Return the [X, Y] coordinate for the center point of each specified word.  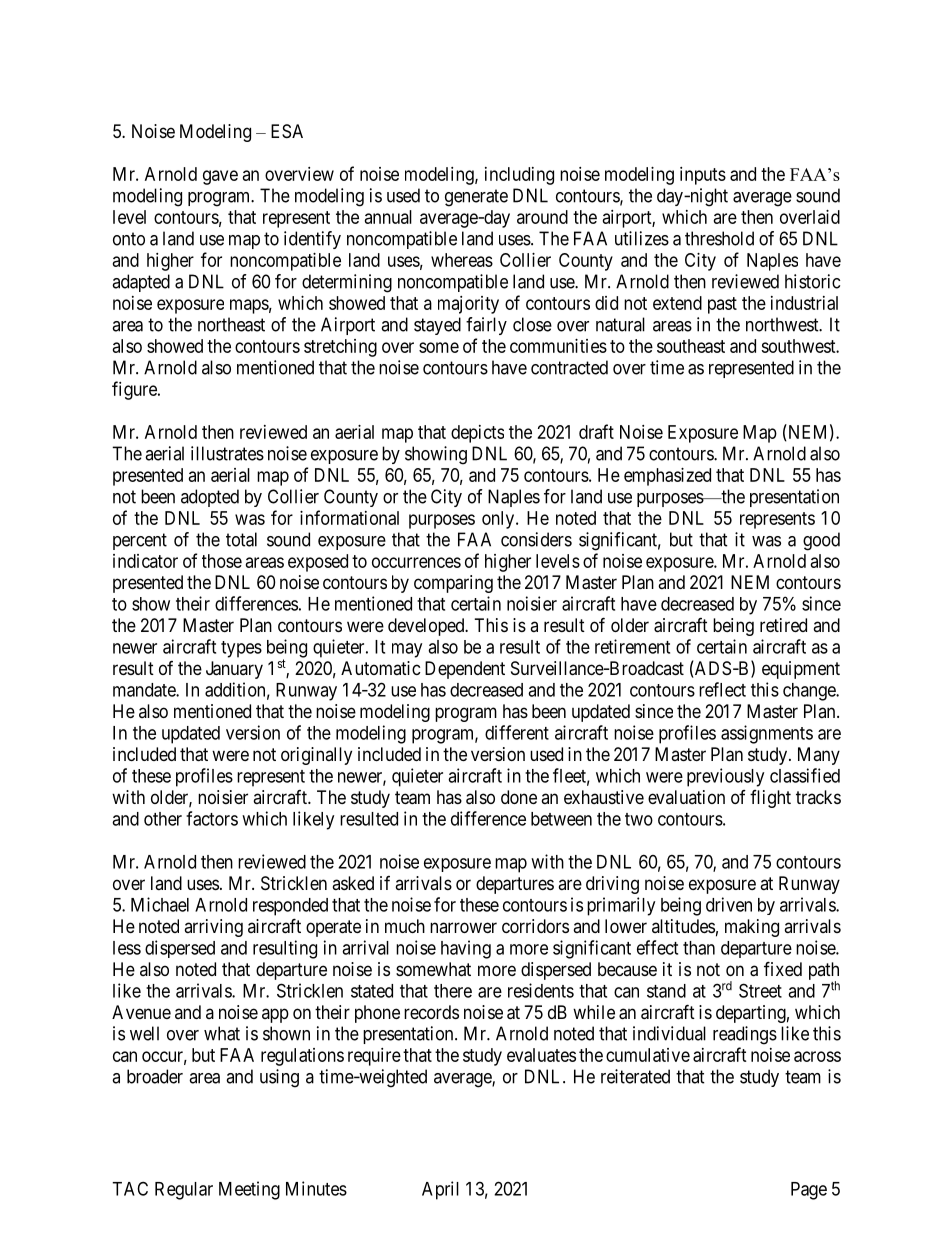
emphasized [667, 477]
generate [476, 198]
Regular [184, 1191]
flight [770, 799]
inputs [703, 176]
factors [212, 818]
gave [220, 177]
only [499, 520]
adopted [210, 498]
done [519, 797]
